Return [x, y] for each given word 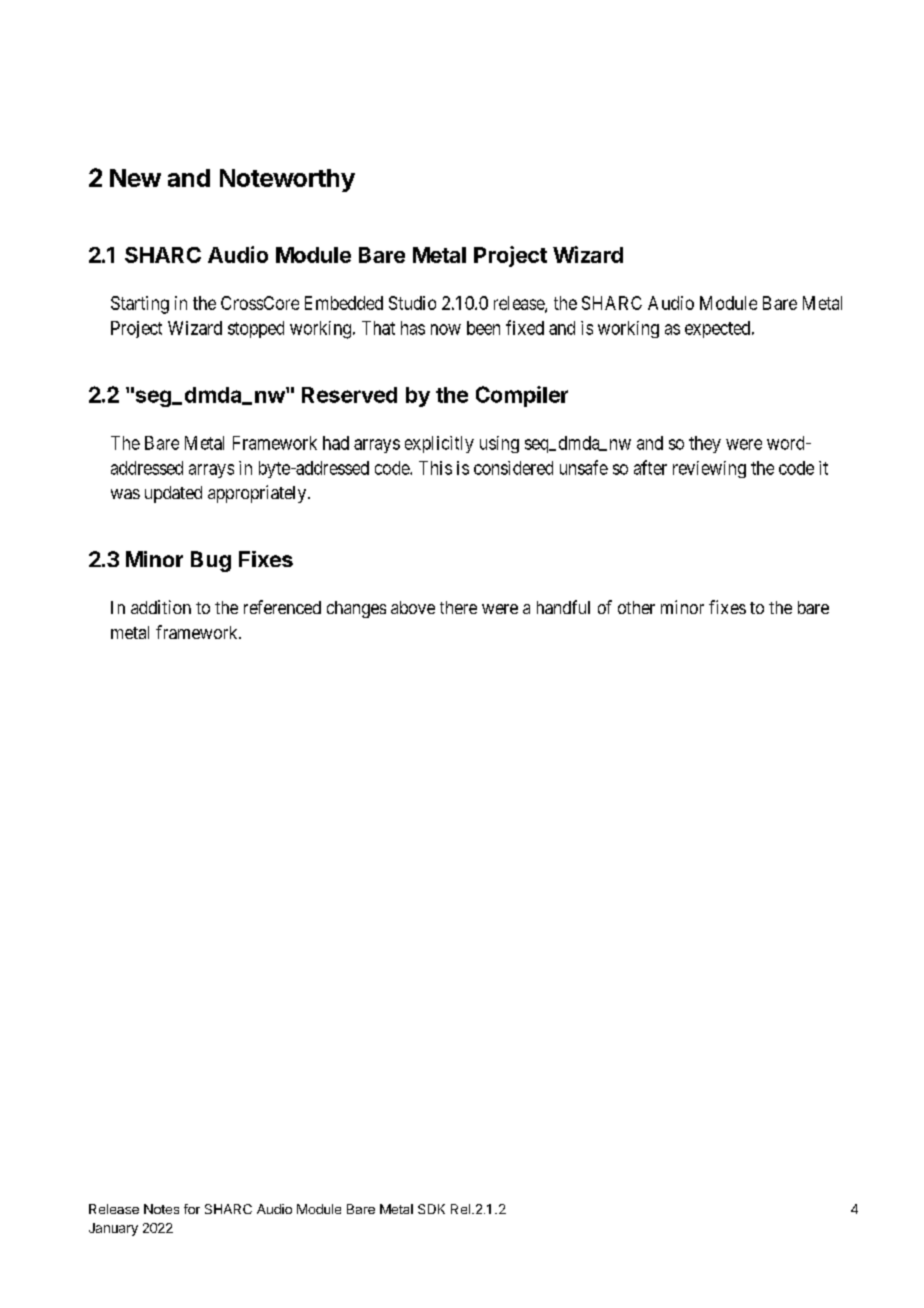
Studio [412, 303]
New [135, 178]
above [413, 607]
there [458, 607]
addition [161, 607]
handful [563, 607]
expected [719, 329]
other [636, 607]
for [192, 1209]
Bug [211, 561]
